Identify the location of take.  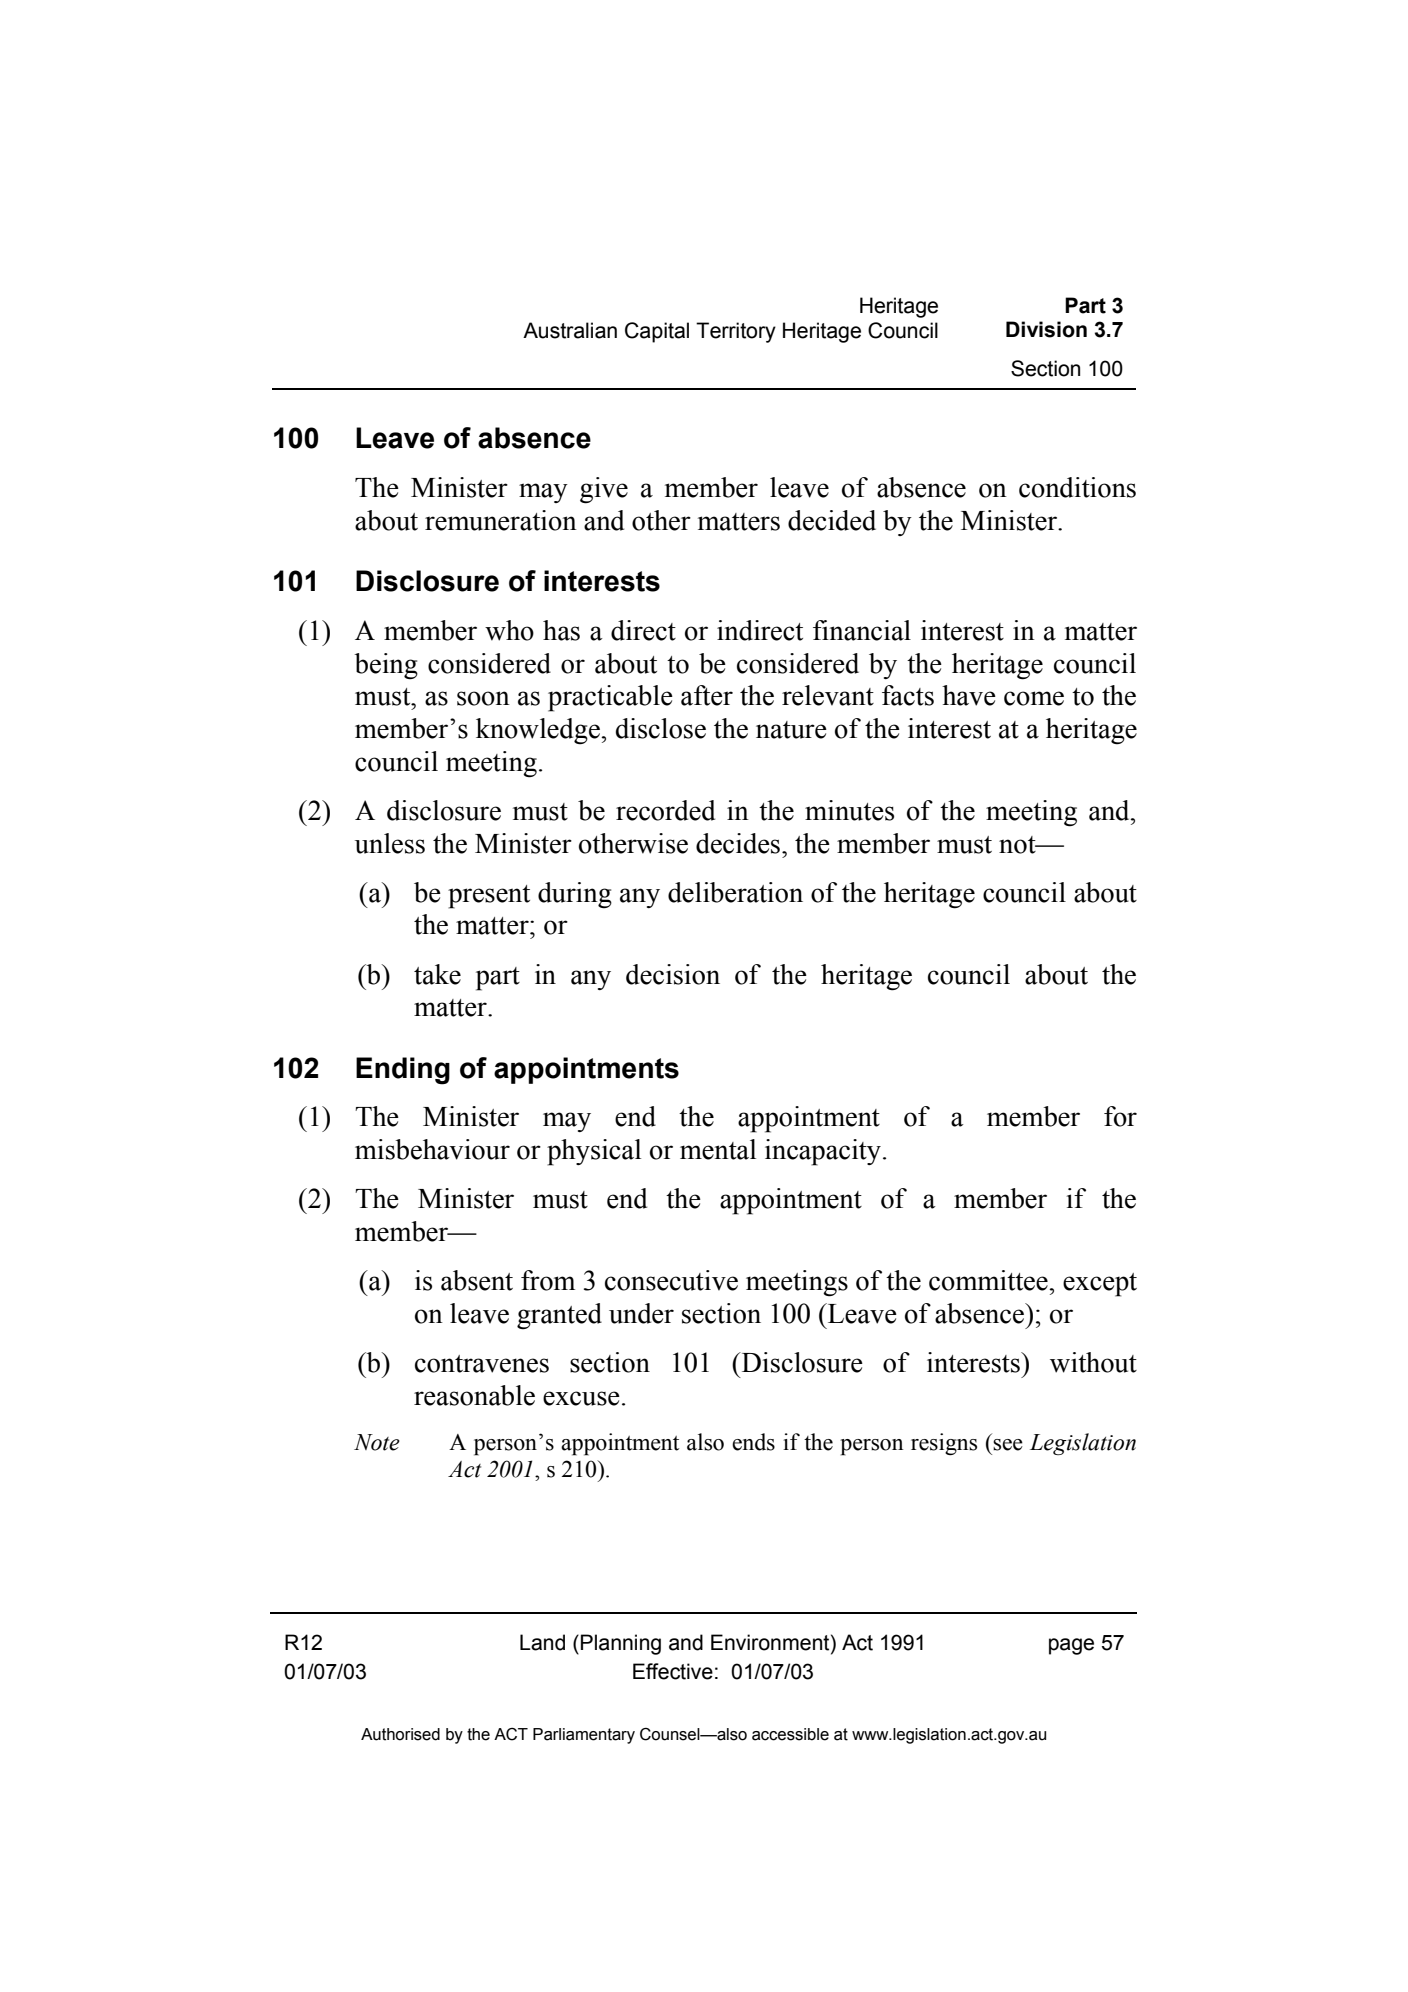
(437, 974).
